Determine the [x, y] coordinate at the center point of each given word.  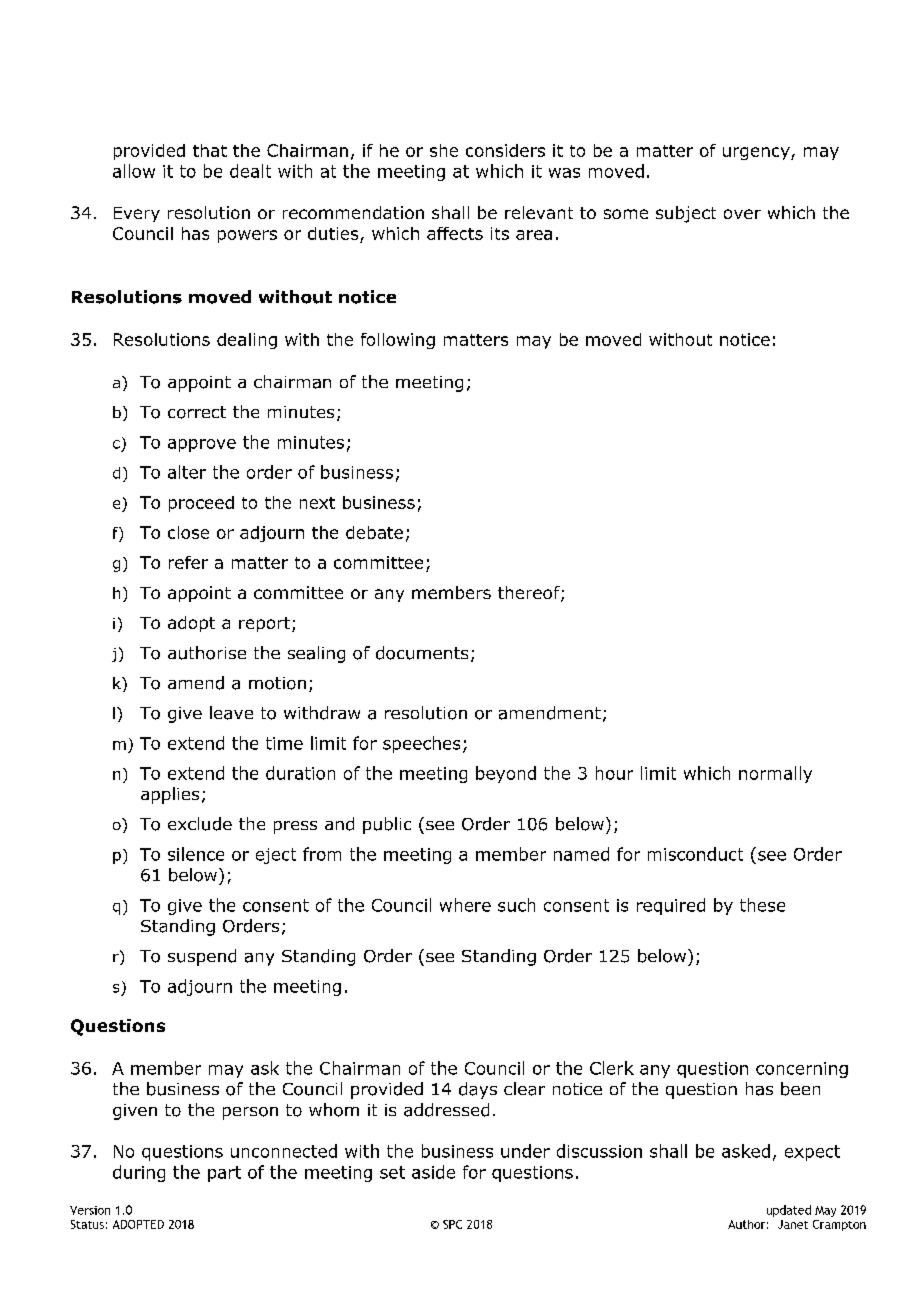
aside [433, 1172]
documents [422, 653]
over [742, 214]
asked [746, 1151]
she [444, 150]
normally [775, 774]
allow [134, 171]
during [139, 1173]
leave [231, 713]
